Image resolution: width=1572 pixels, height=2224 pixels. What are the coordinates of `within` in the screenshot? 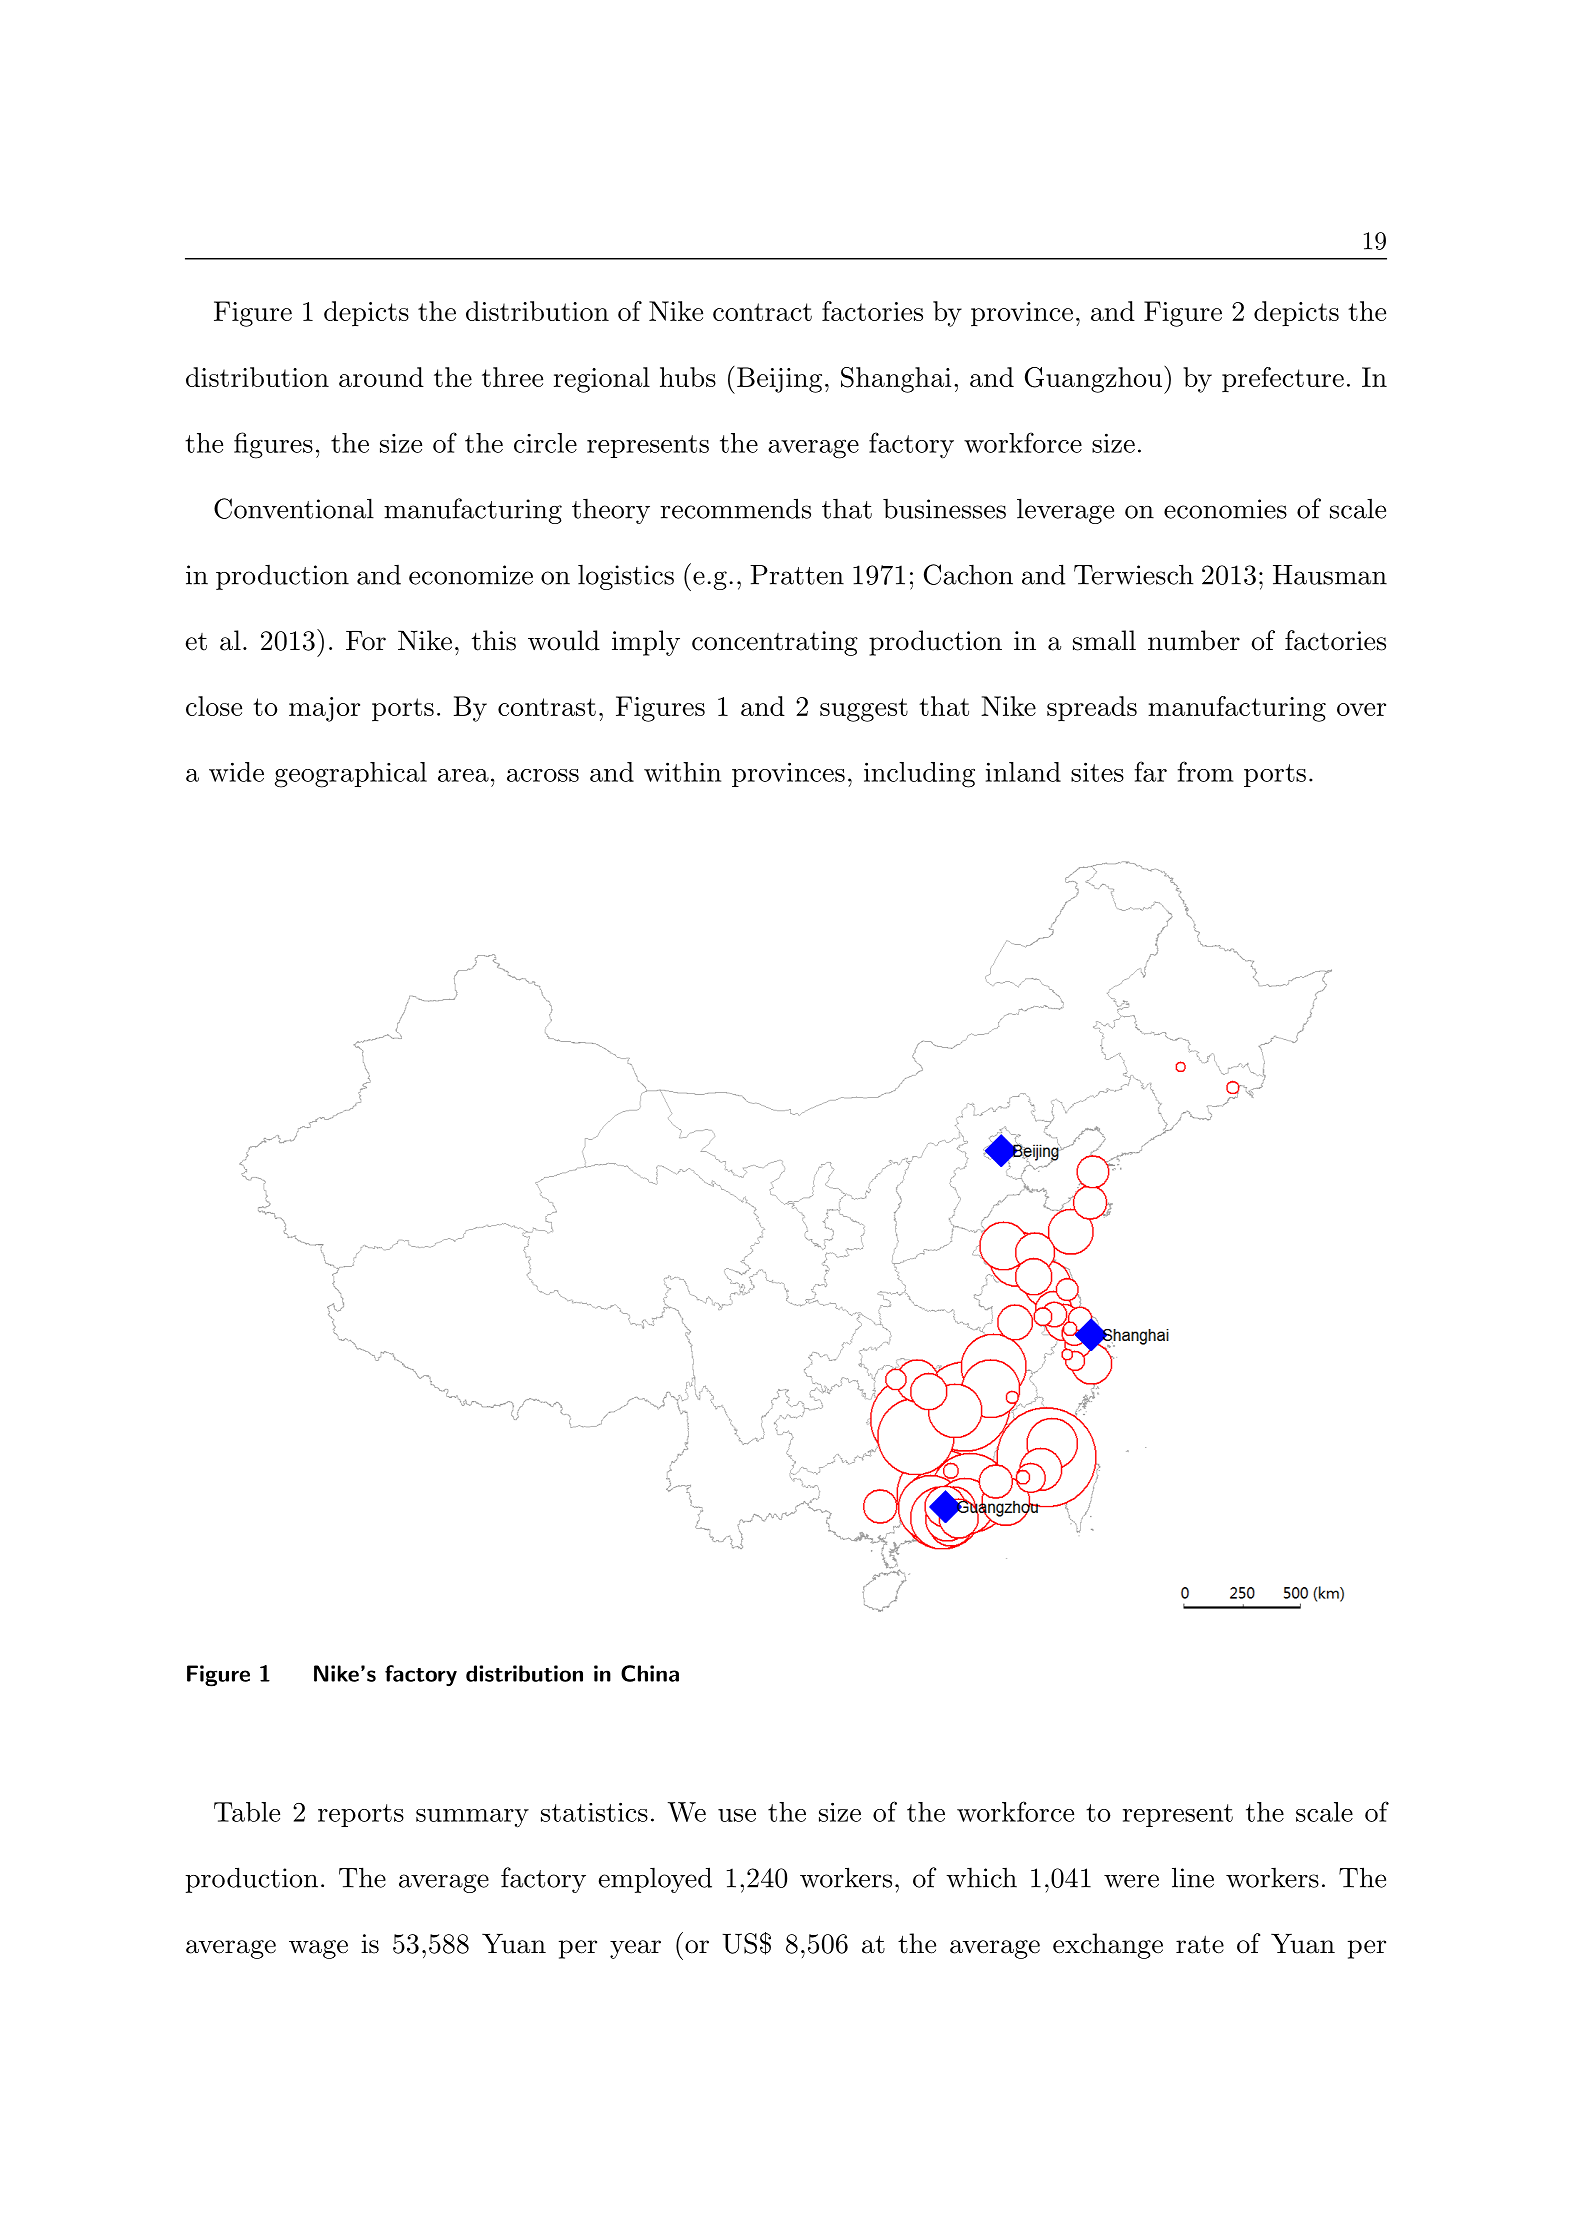 It's located at (682, 772).
